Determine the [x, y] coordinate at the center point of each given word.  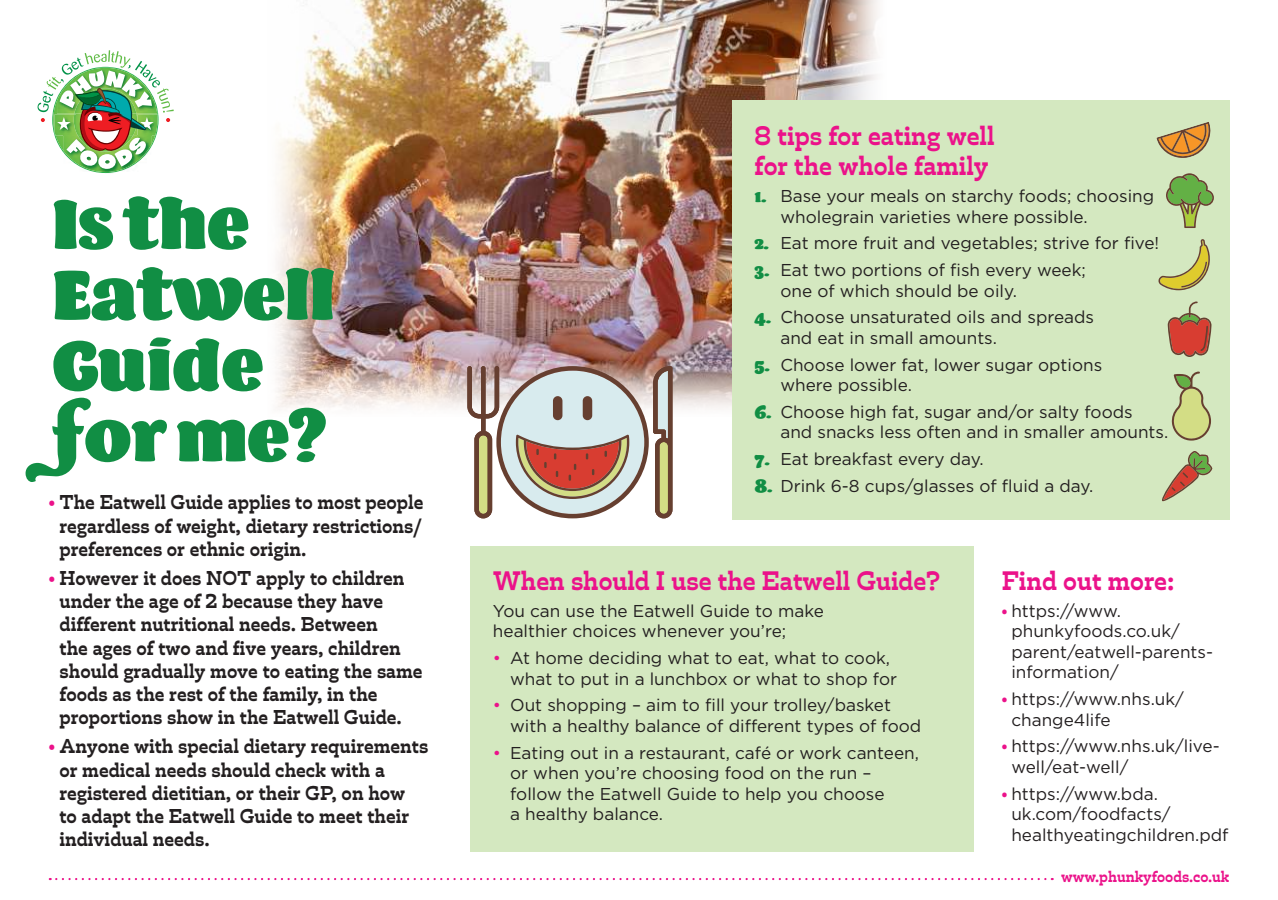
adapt [106, 818]
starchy [982, 197]
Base [801, 196]
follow [535, 793]
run [843, 774]
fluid [1020, 485]
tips [799, 139]
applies [259, 504]
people [394, 504]
